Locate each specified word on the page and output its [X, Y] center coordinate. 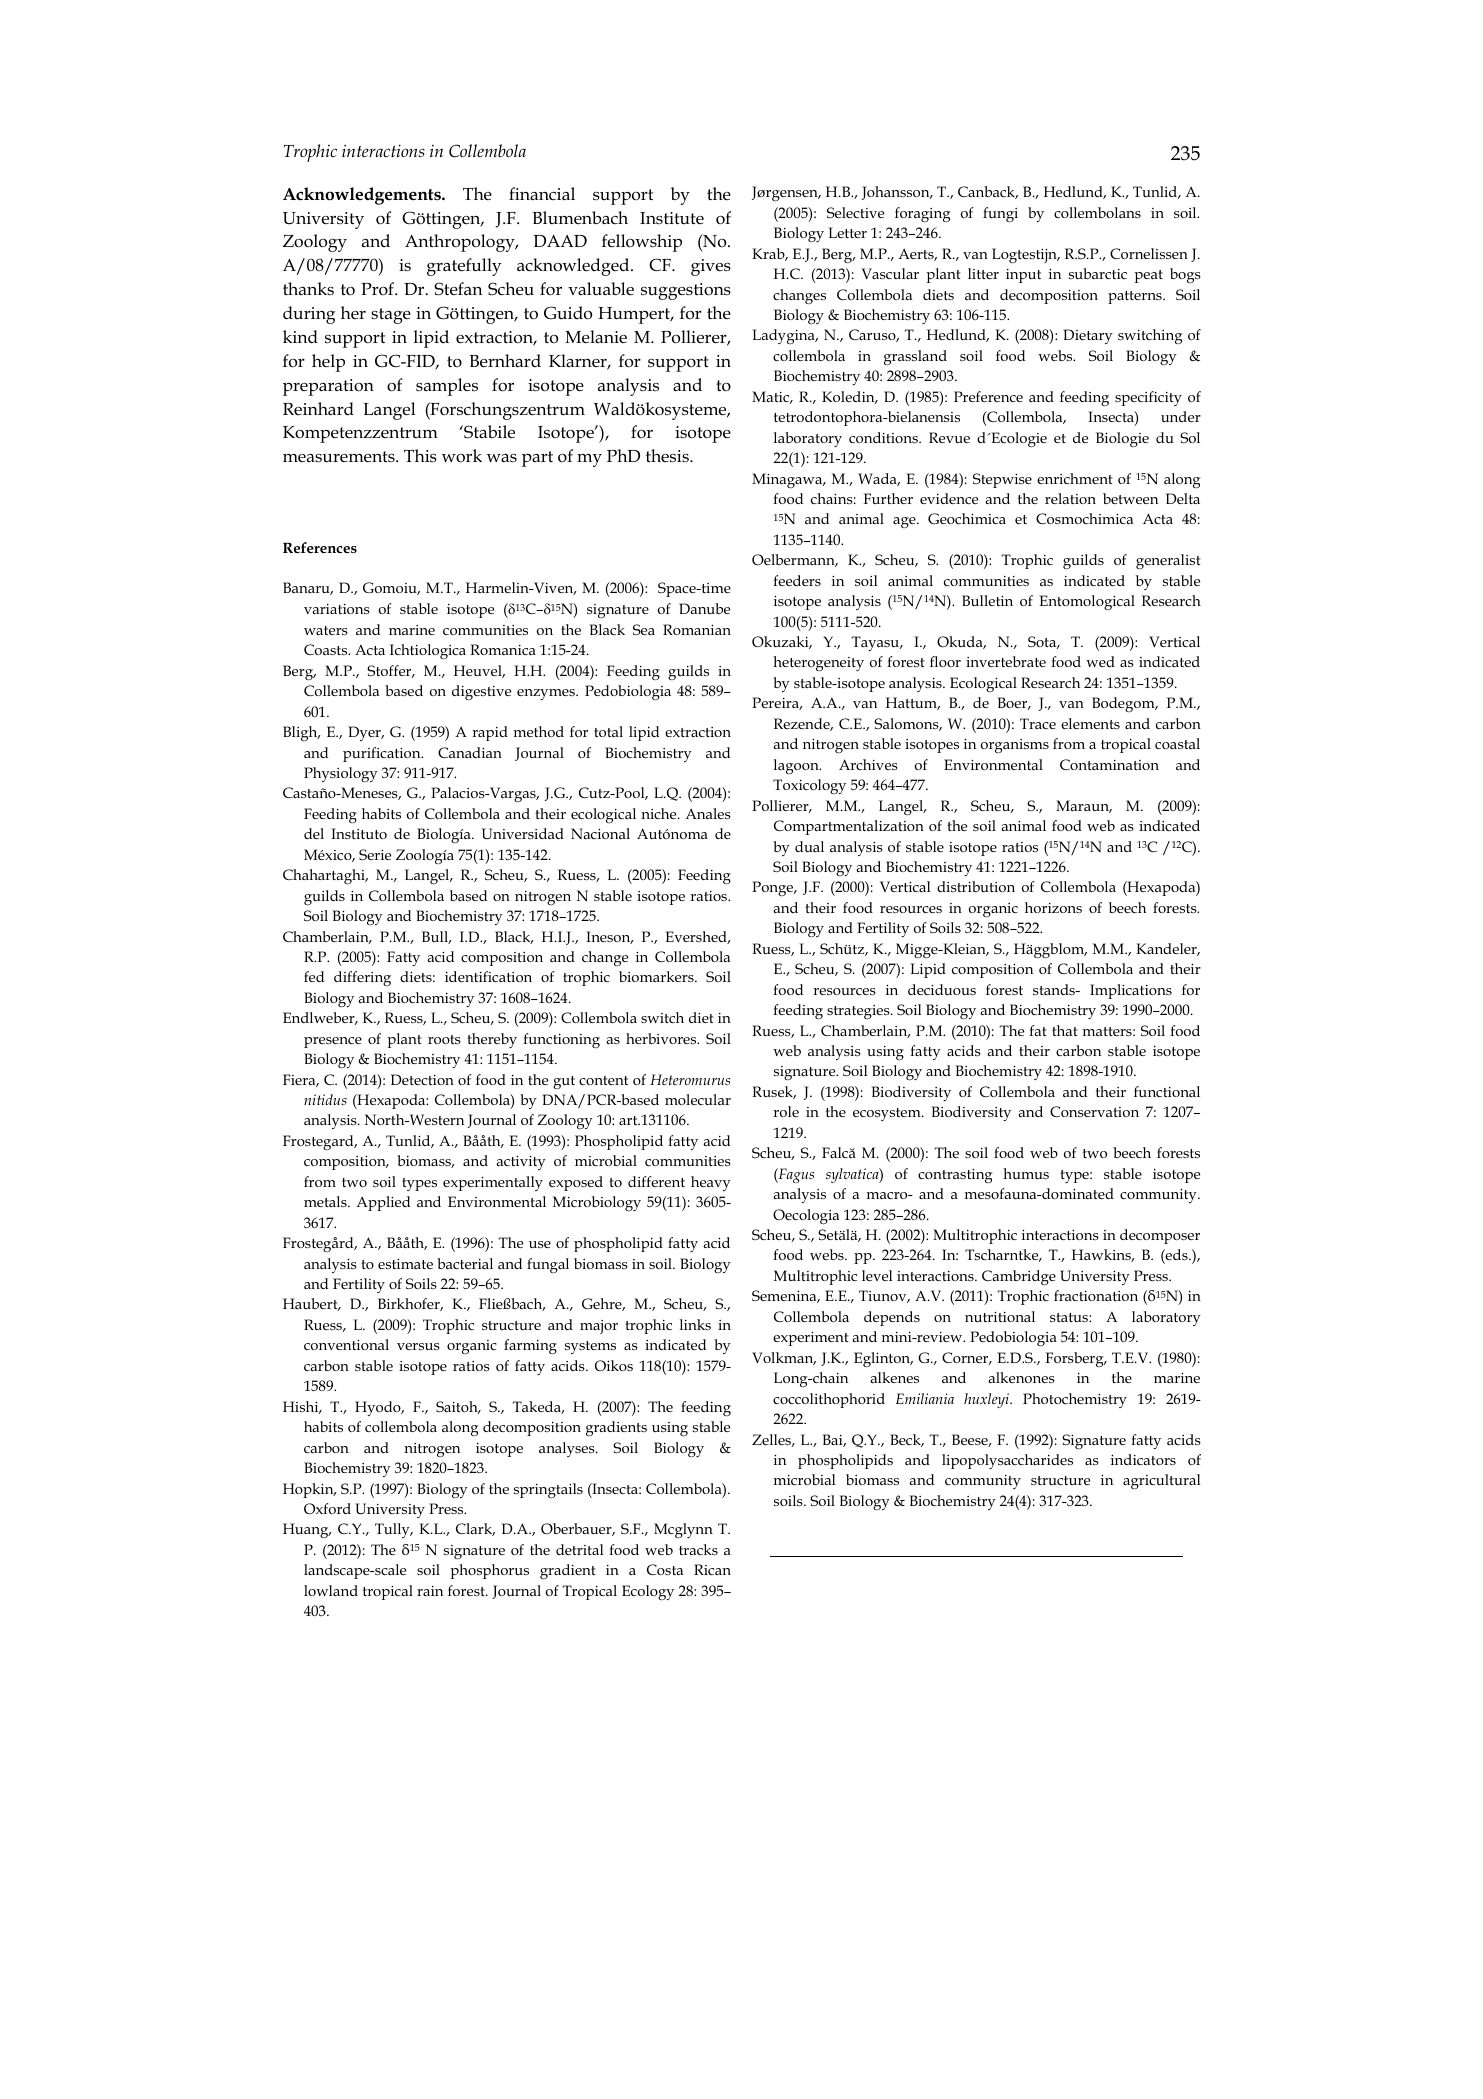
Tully [393, 1530]
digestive [481, 693]
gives [711, 267]
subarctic [1098, 273]
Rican [712, 1569]
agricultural [1161, 1481]
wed [1100, 661]
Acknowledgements [363, 196]
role [786, 1111]
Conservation [1094, 1111]
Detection [422, 1079]
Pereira [777, 703]
